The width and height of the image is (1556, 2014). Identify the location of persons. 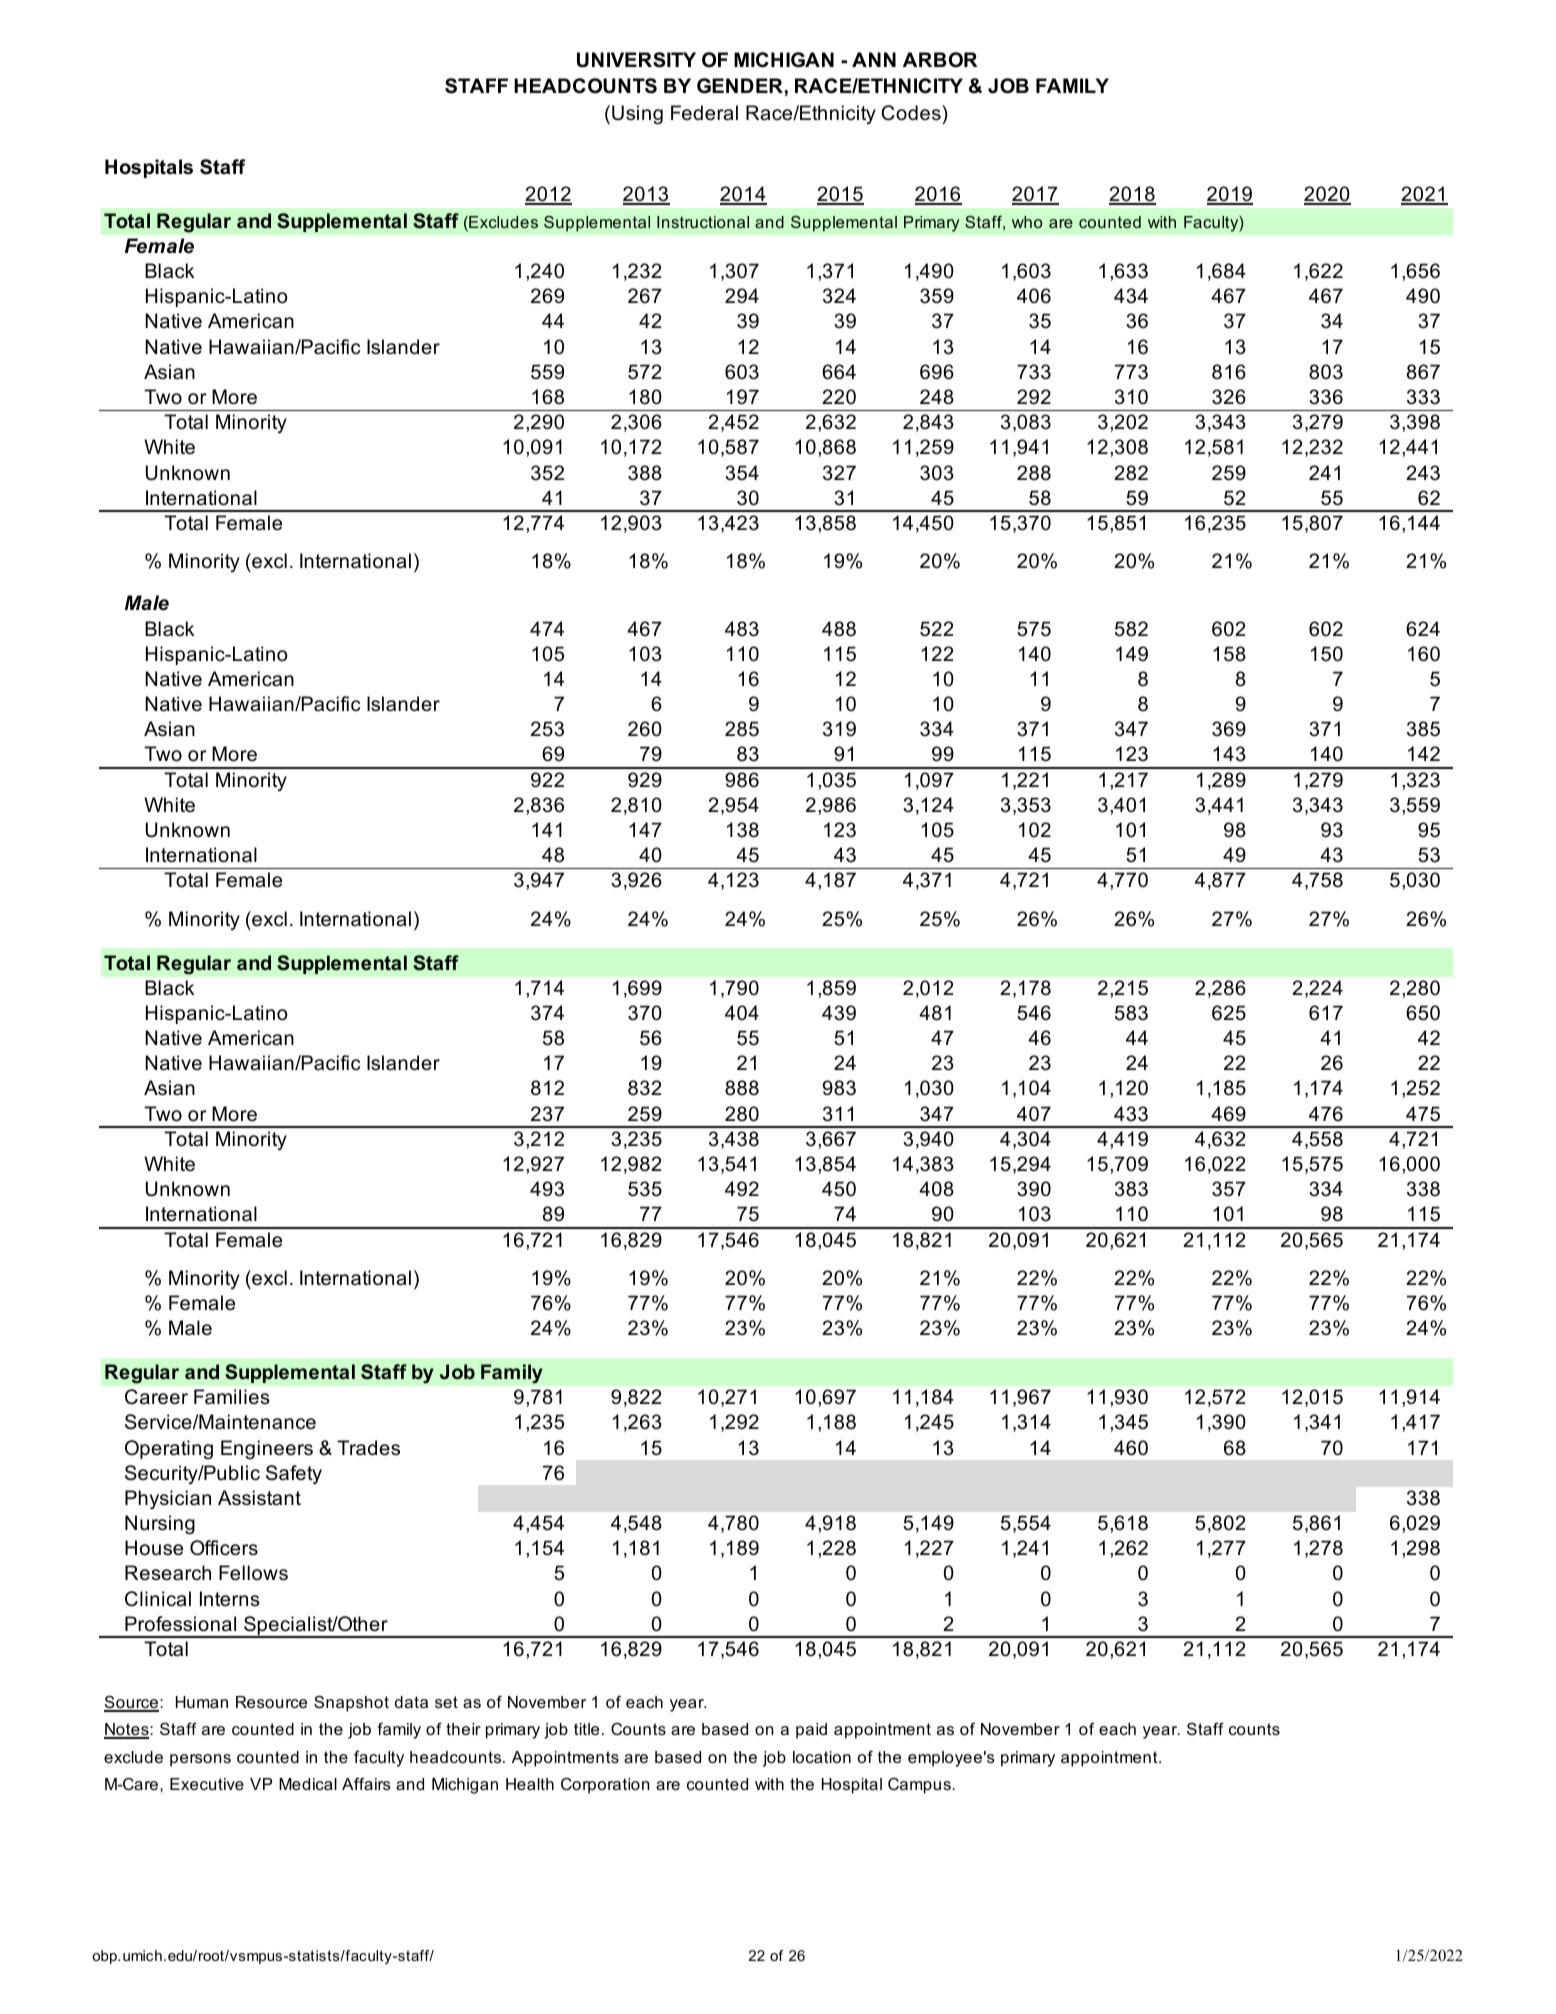
(200, 1760).
